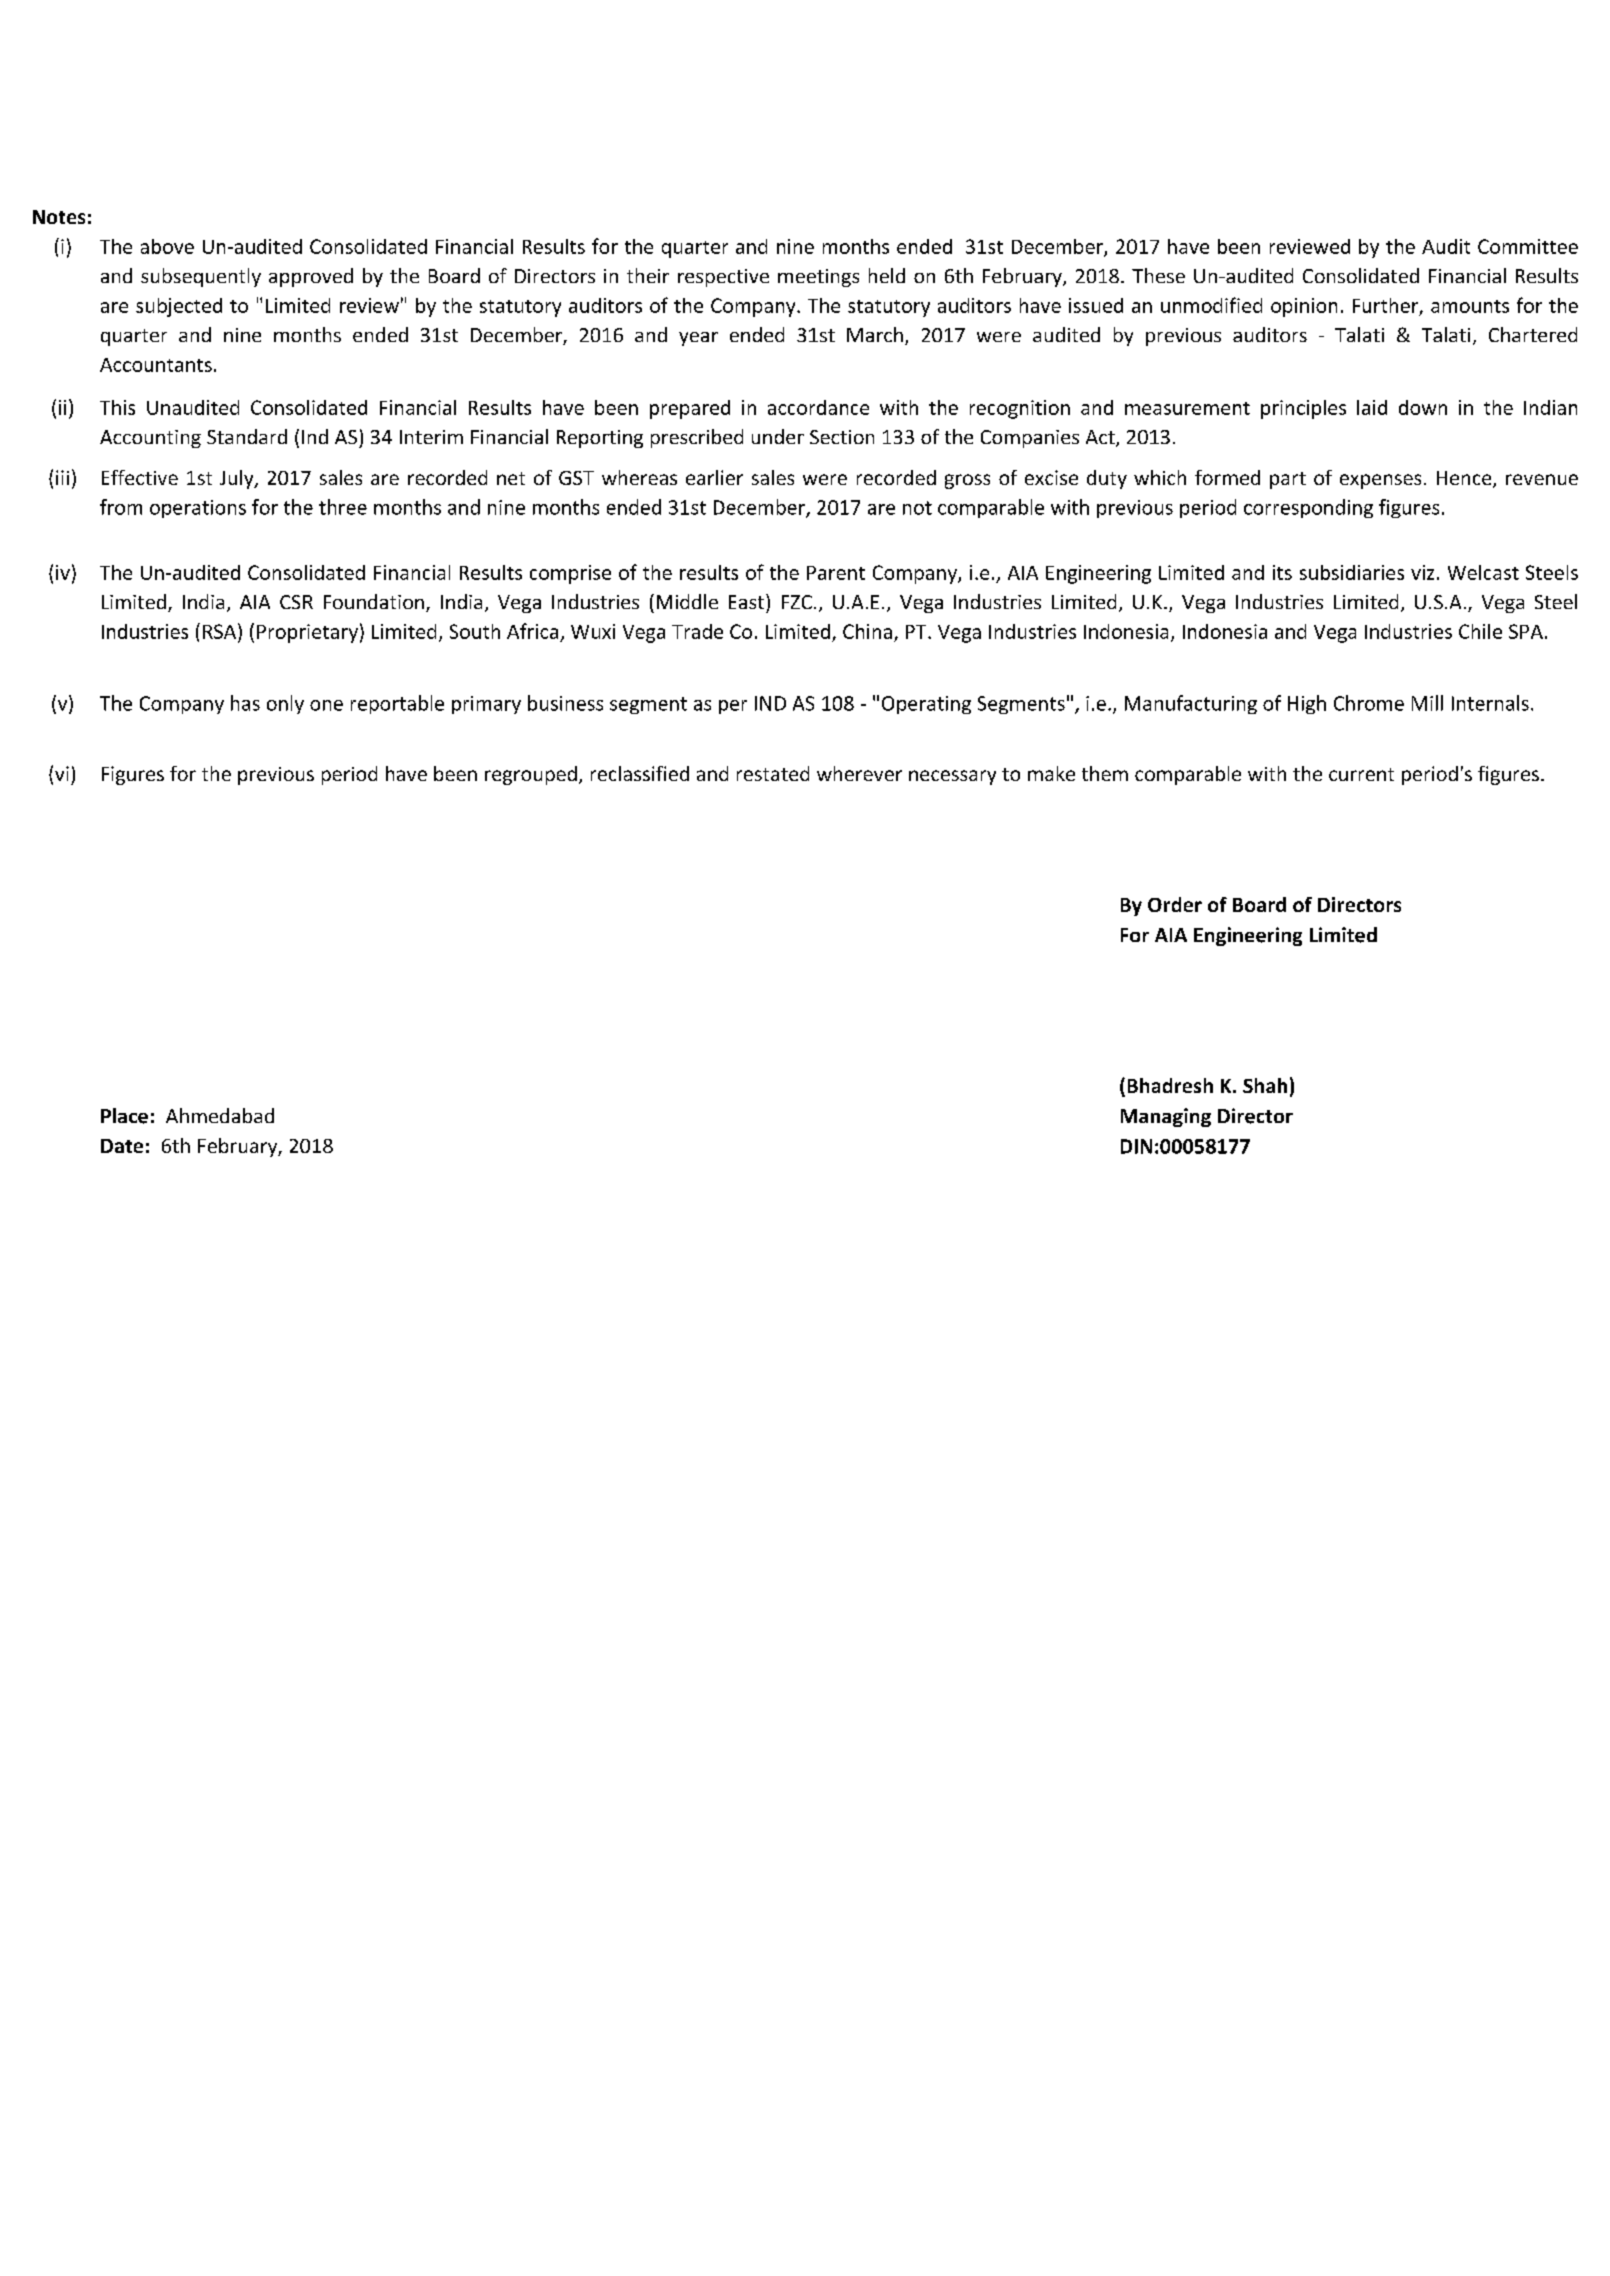  Describe the element at coordinates (1528, 246) in the screenshot. I see `Committee` at that location.
